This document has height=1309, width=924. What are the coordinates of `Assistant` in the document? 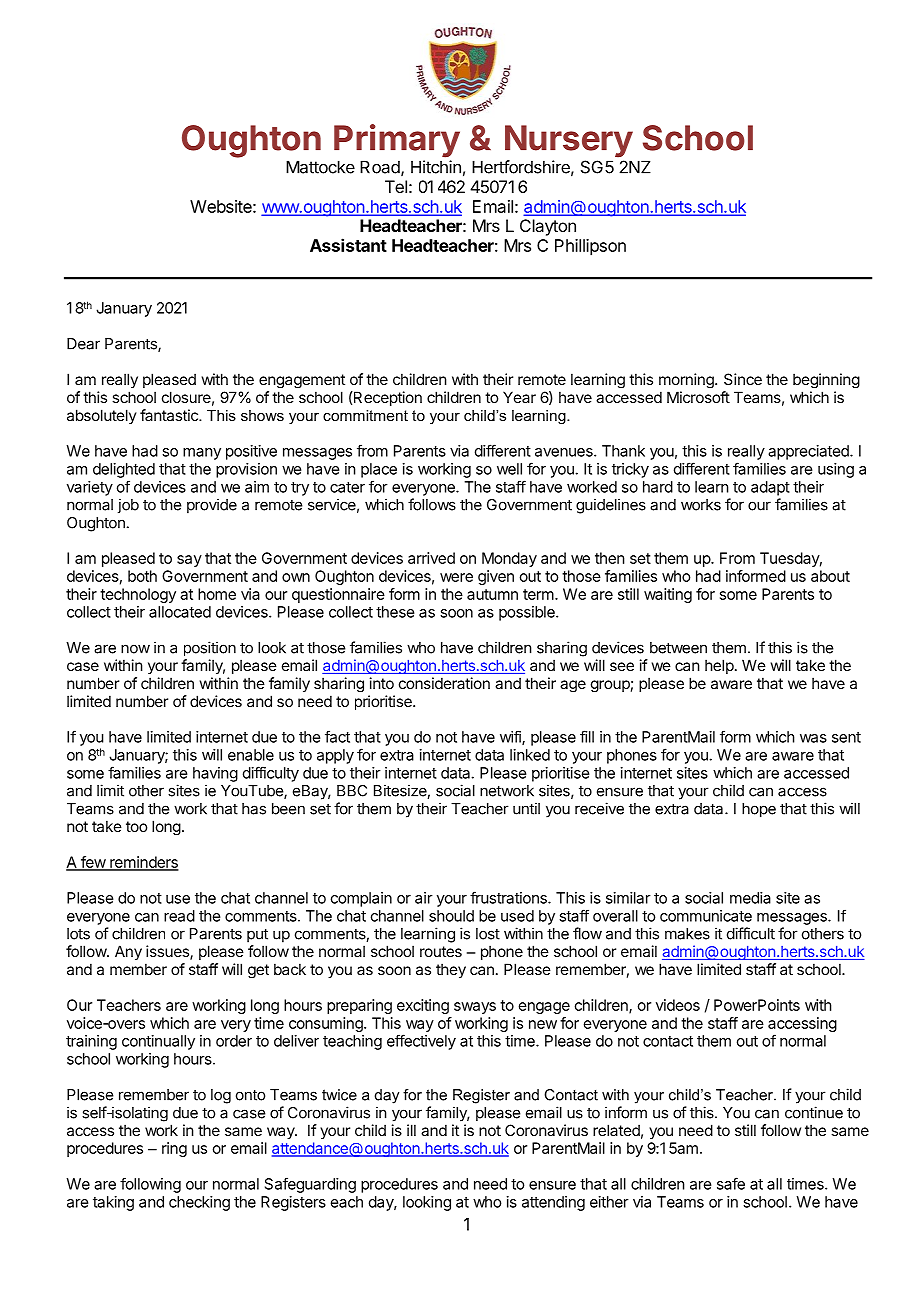 It's located at (348, 245).
